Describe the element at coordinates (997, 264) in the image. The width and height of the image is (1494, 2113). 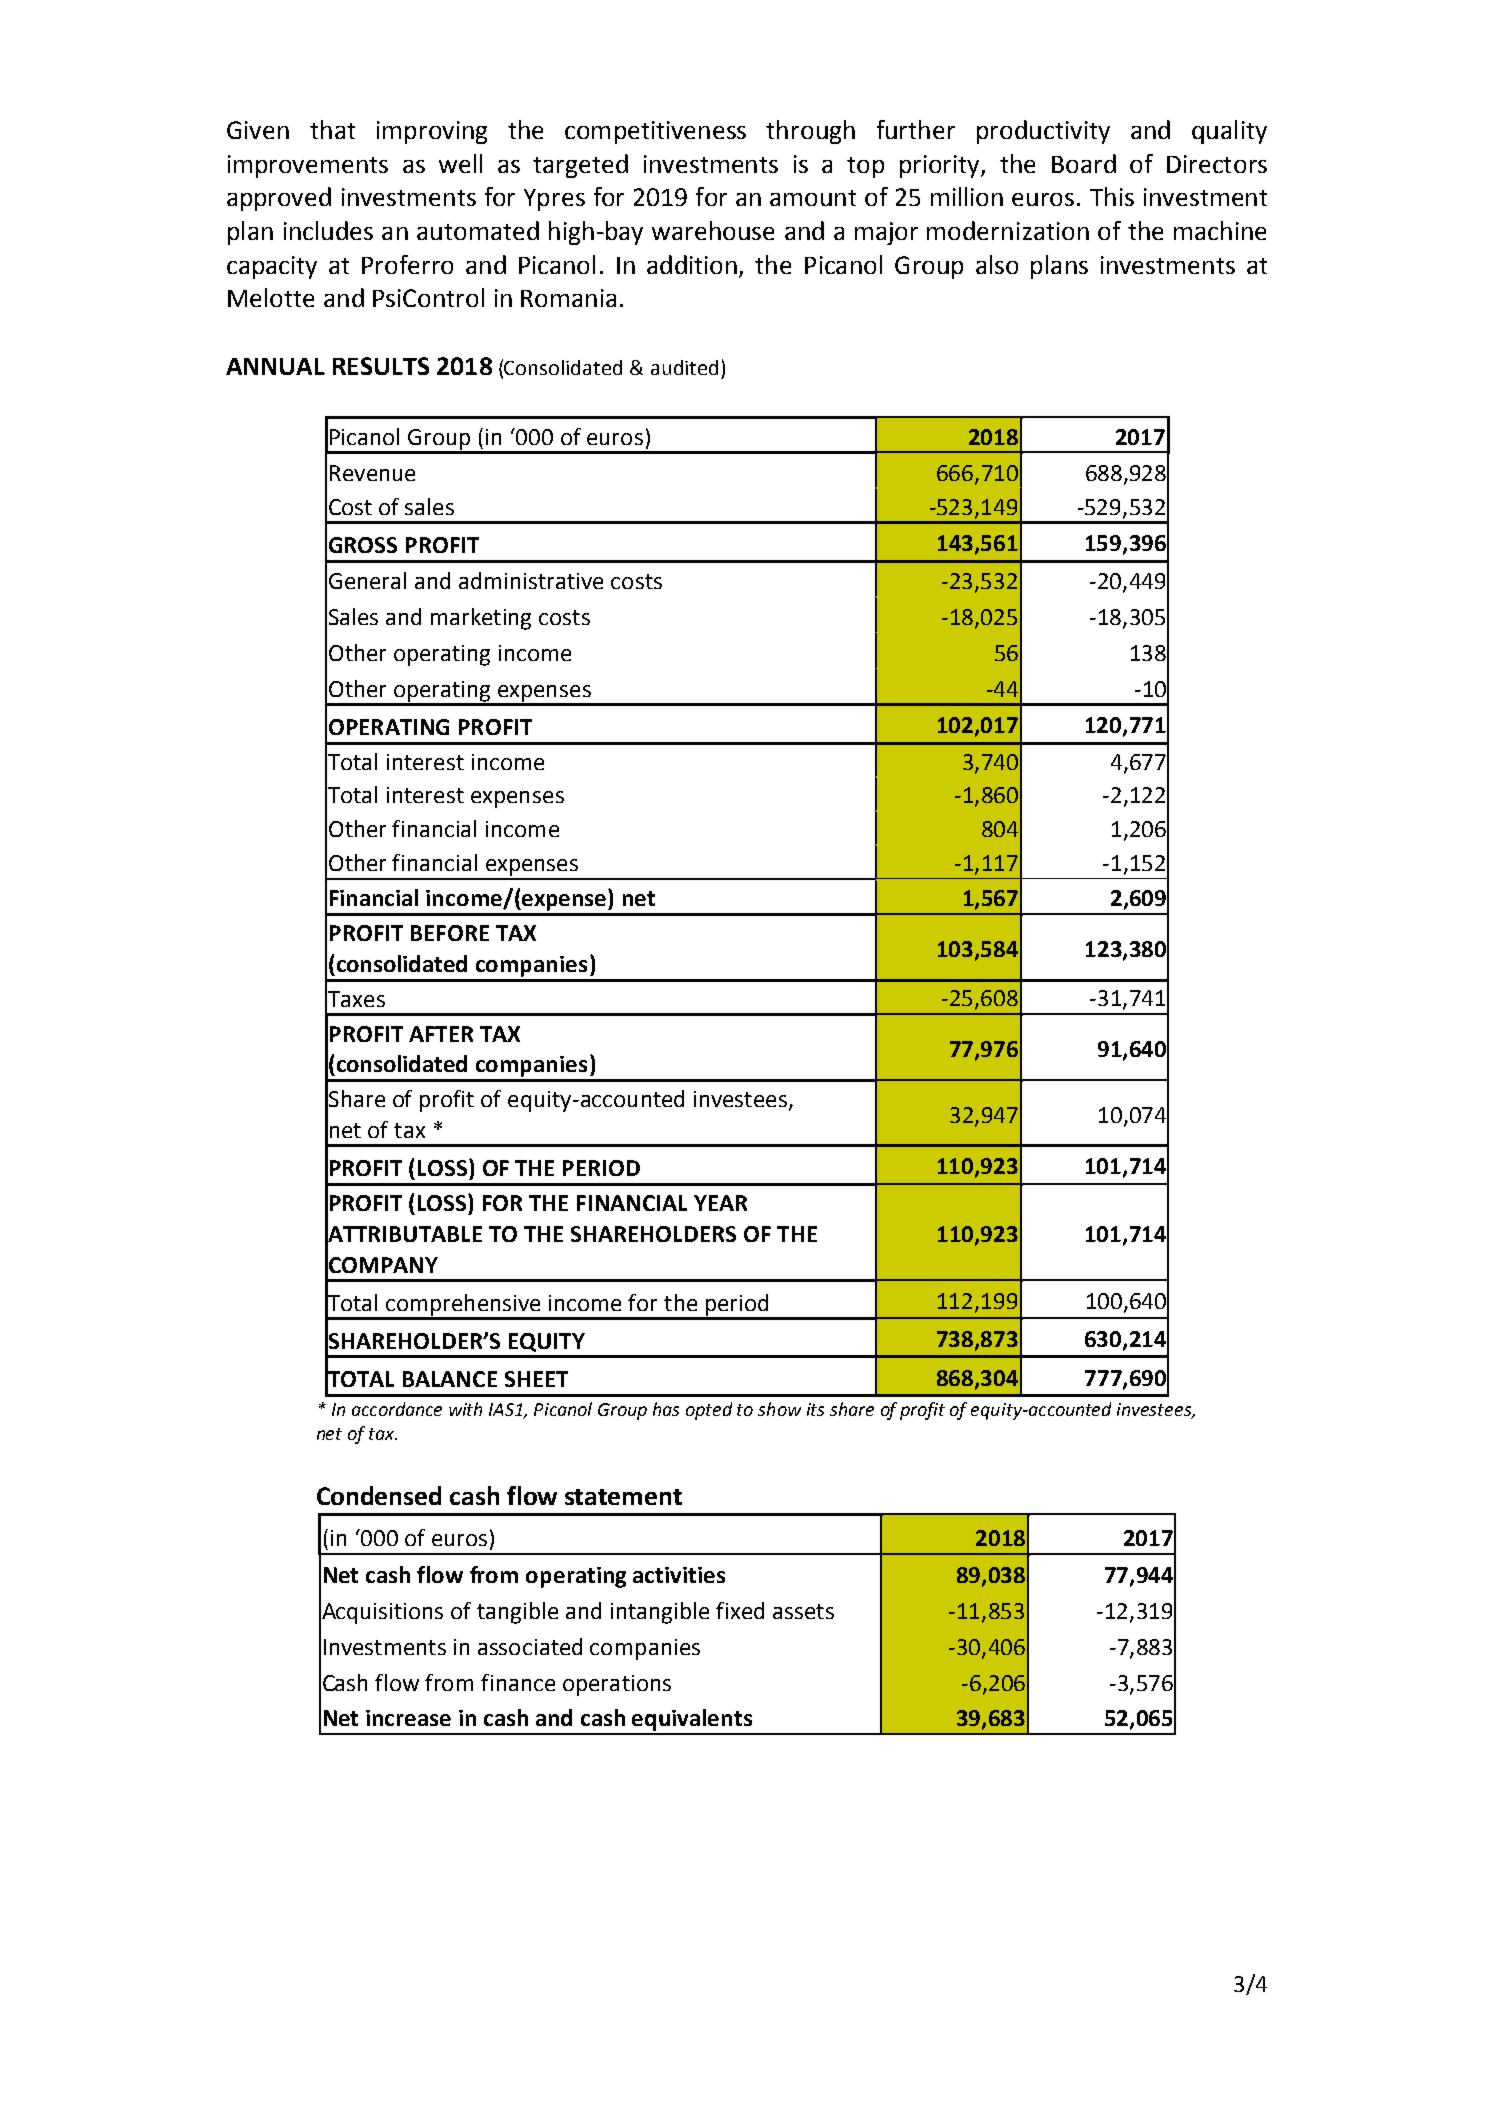
I see `also` at that location.
